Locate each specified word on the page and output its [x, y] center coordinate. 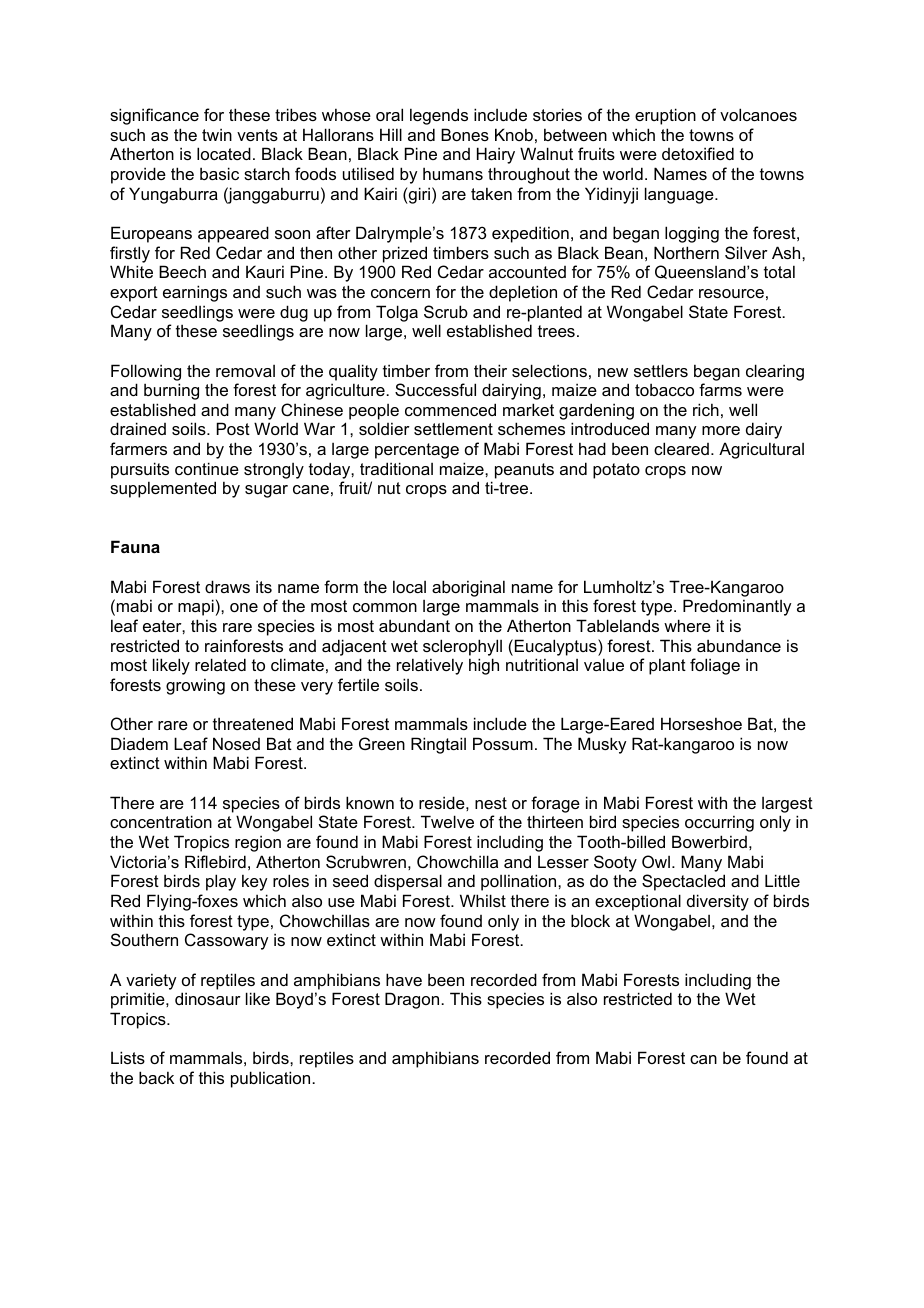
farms [720, 389]
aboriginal [468, 588]
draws [227, 586]
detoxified [698, 153]
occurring [719, 823]
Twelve [447, 821]
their [490, 370]
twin [217, 134]
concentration [161, 821]
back [156, 1077]
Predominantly [737, 607]
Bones [465, 134]
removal [245, 371]
